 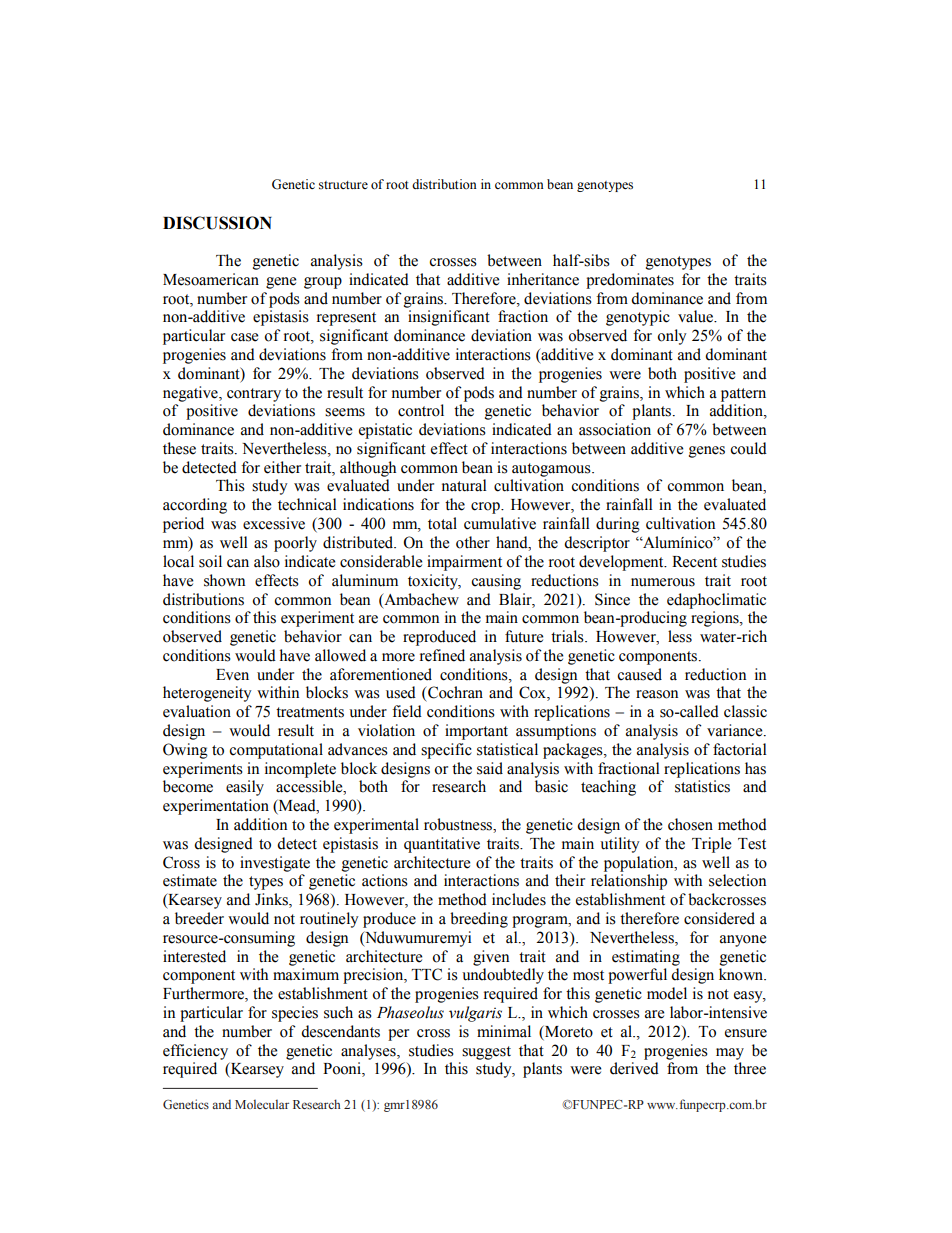 I want to click on suggest, so click(x=486, y=1053).
